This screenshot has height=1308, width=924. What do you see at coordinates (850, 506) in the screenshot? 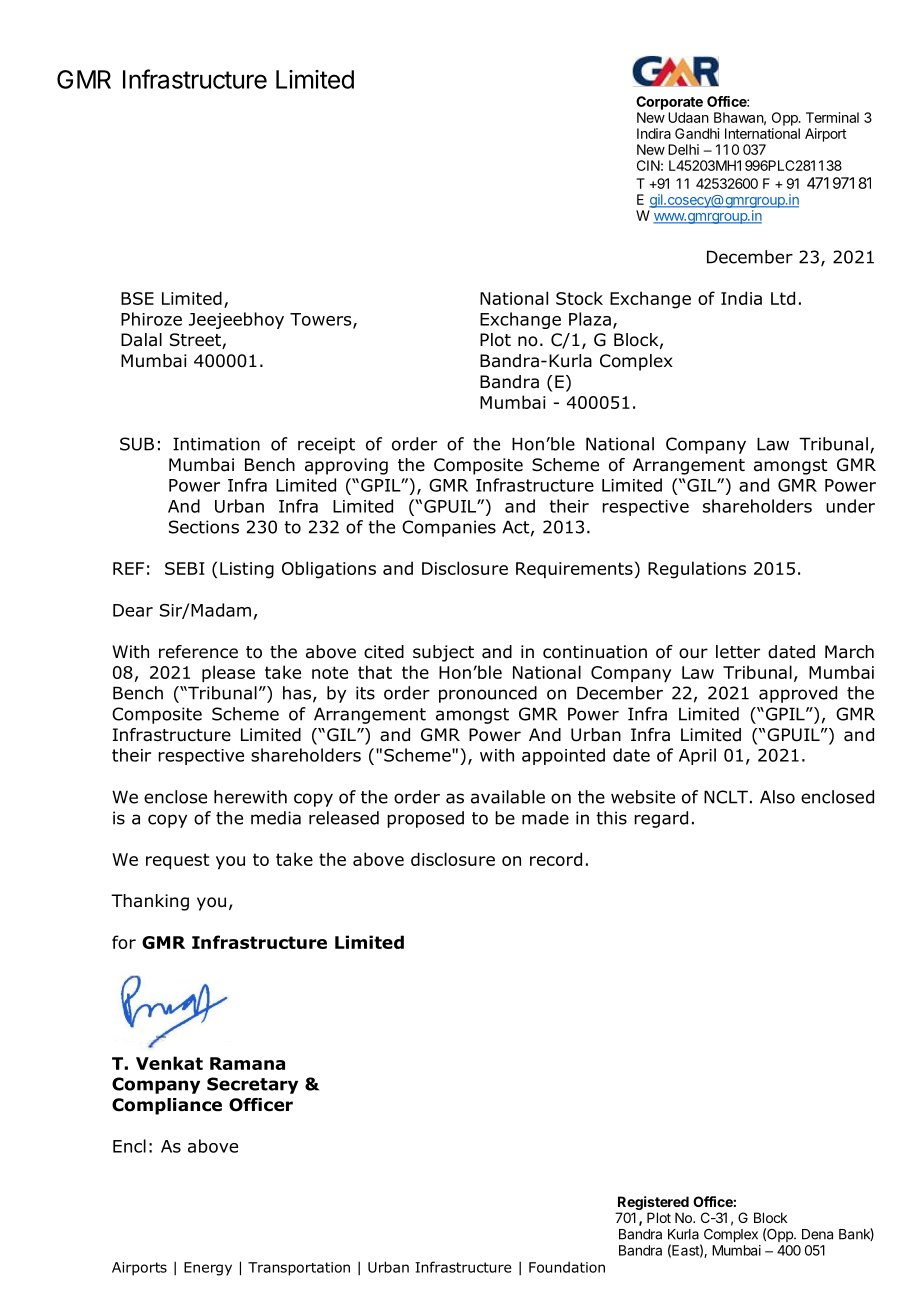
I see `under` at bounding box center [850, 506].
